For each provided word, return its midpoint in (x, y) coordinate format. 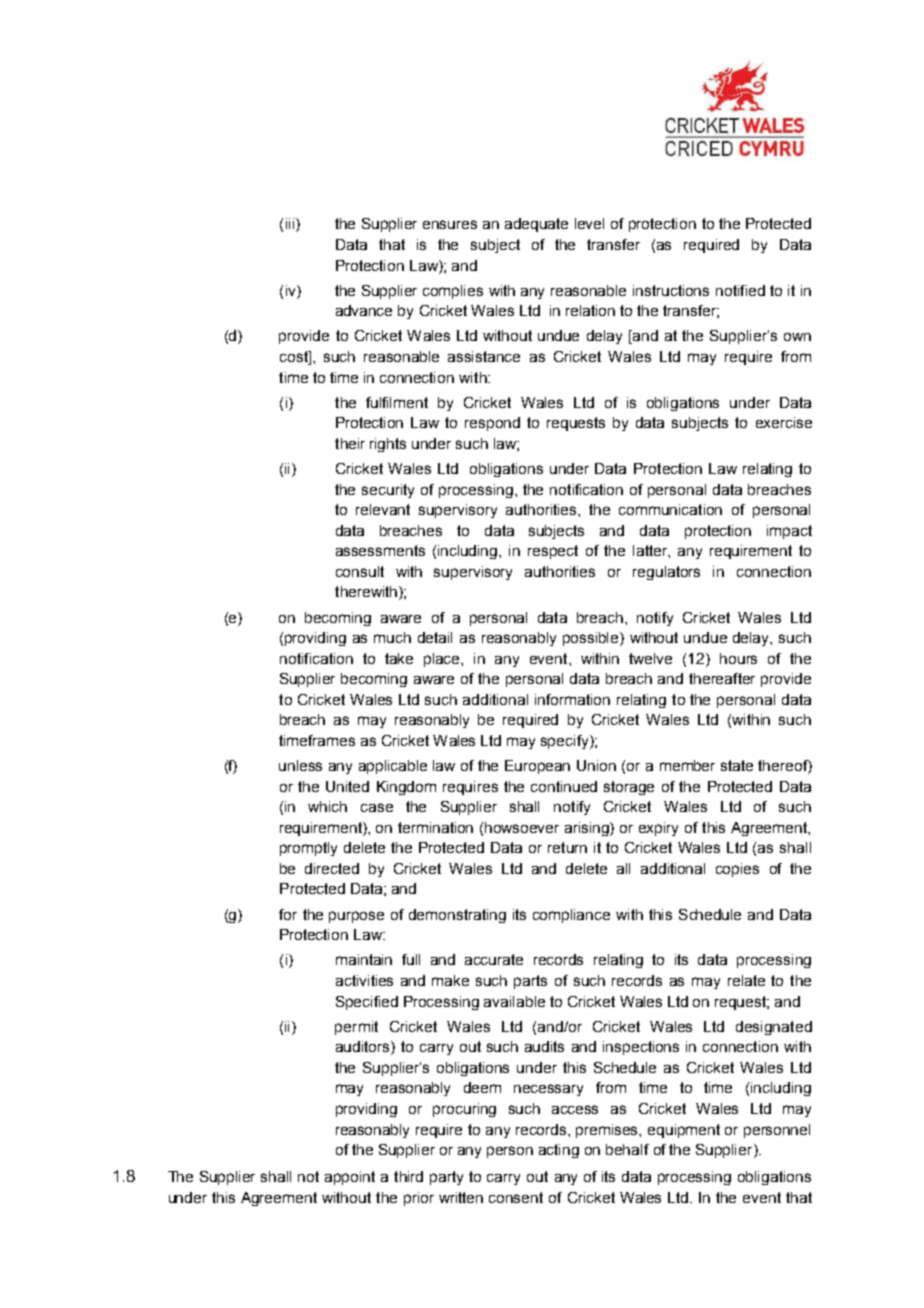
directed (332, 868)
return (567, 847)
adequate (536, 225)
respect (553, 552)
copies (737, 870)
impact (789, 532)
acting (559, 1151)
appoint (350, 1178)
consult (360, 571)
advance (364, 310)
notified (740, 290)
